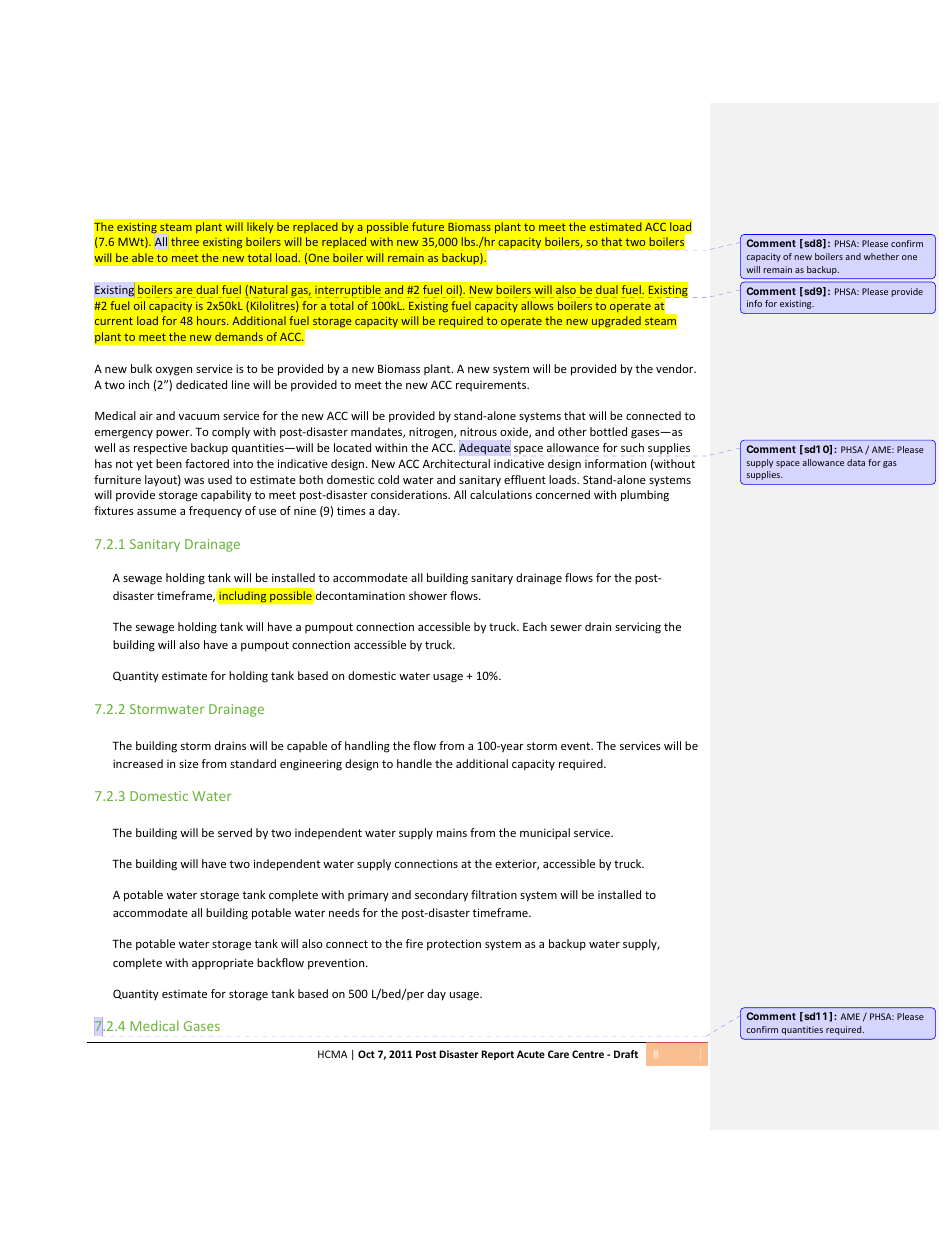 The height and width of the screenshot is (1233, 952). Describe the element at coordinates (881, 256) in the screenshot. I see `whether` at that location.
